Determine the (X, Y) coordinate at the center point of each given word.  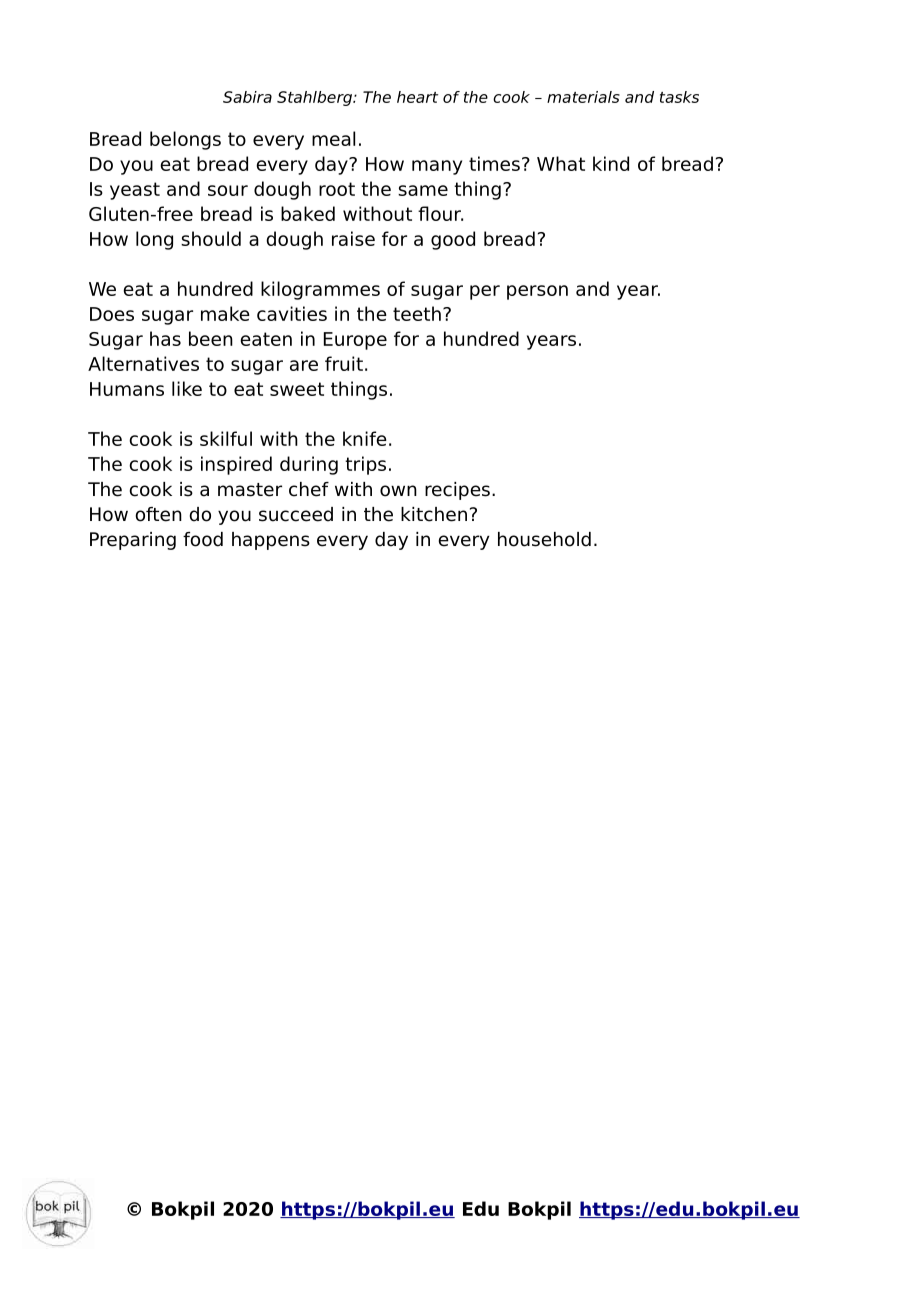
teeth (417, 313)
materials (583, 97)
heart (417, 97)
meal (333, 138)
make (225, 313)
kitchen (434, 514)
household (544, 539)
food (203, 539)
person (537, 292)
